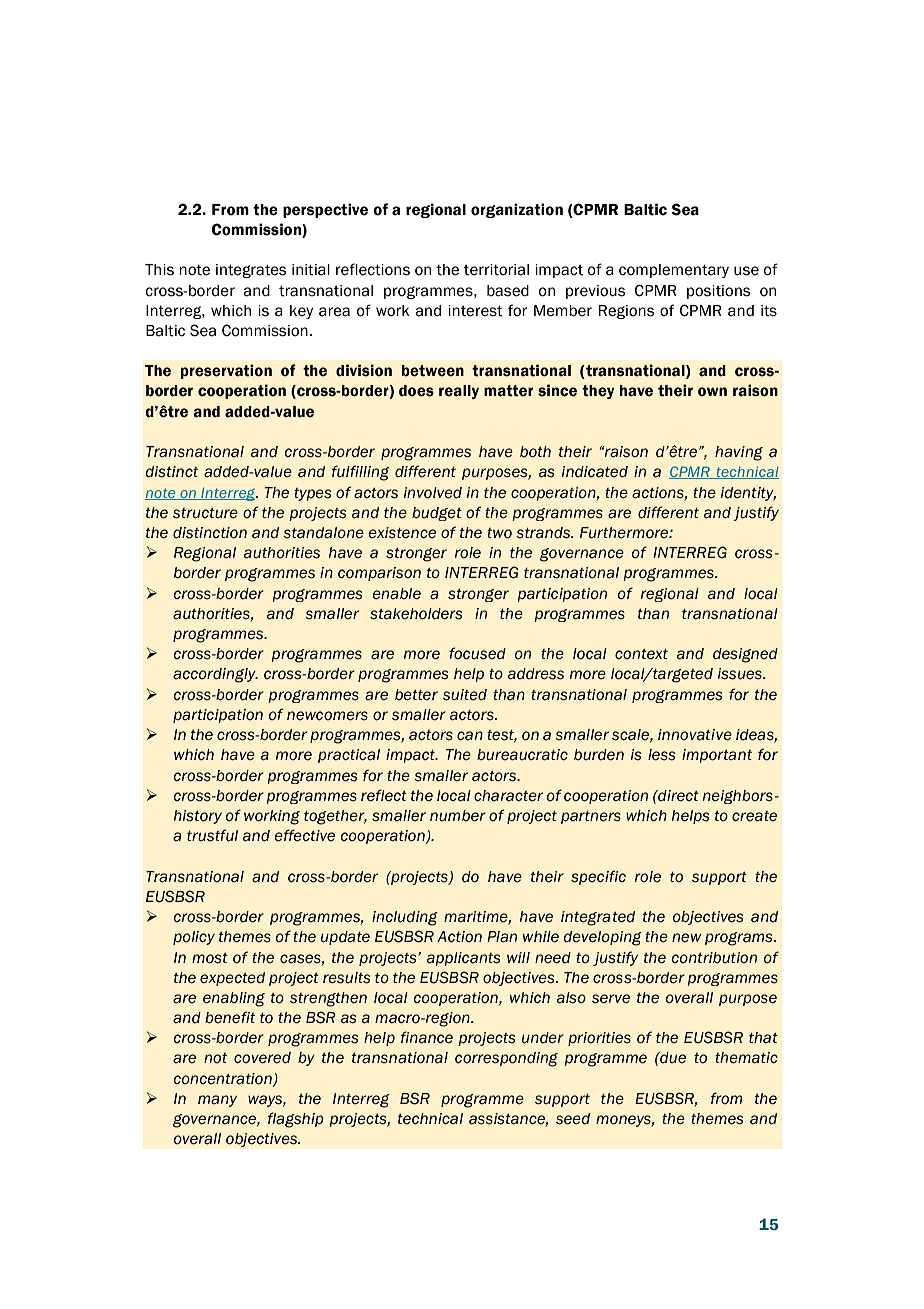 The image size is (924, 1309). What do you see at coordinates (741, 674) in the screenshot?
I see `issues` at bounding box center [741, 674].
